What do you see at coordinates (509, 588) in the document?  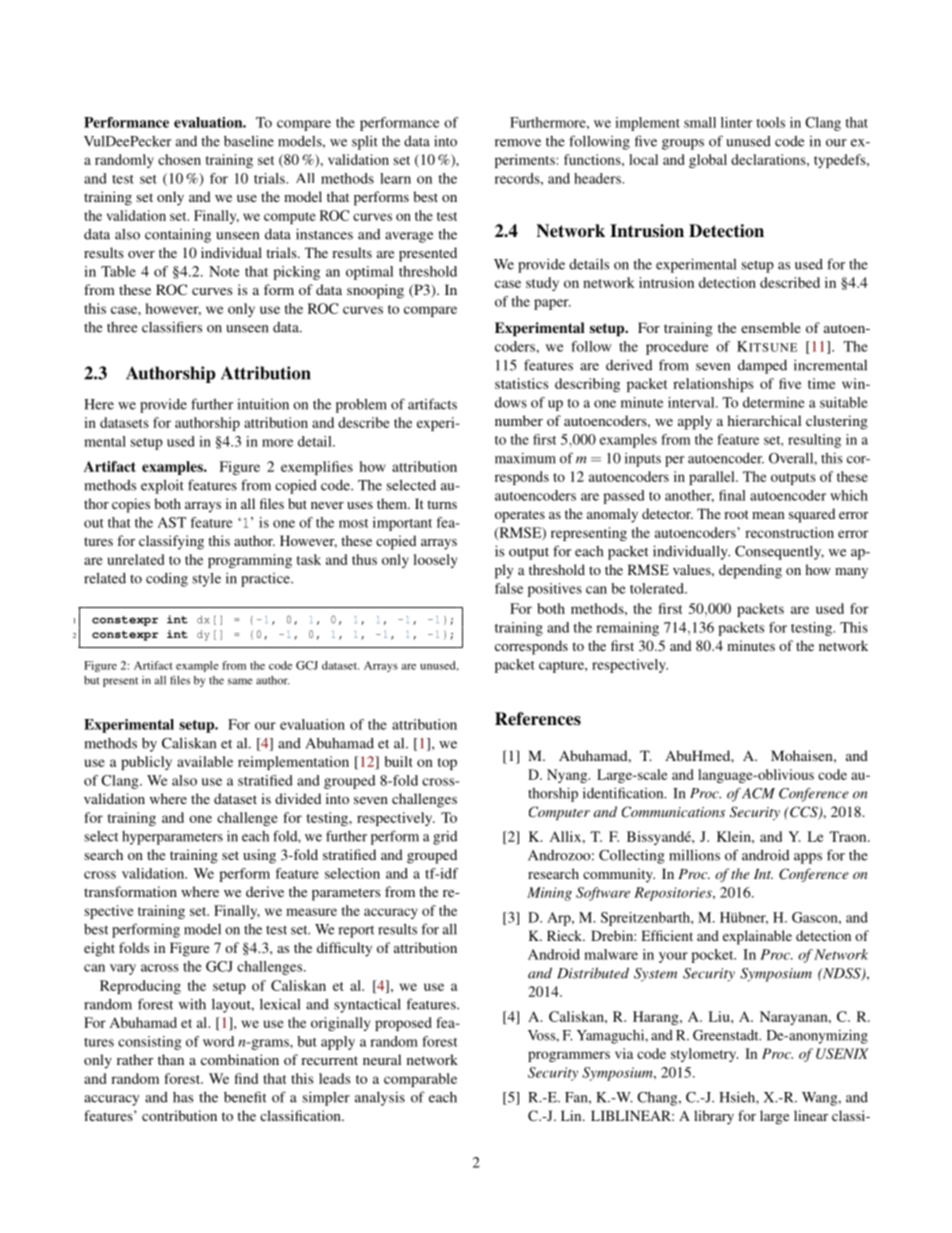 I see `false` at bounding box center [509, 588].
